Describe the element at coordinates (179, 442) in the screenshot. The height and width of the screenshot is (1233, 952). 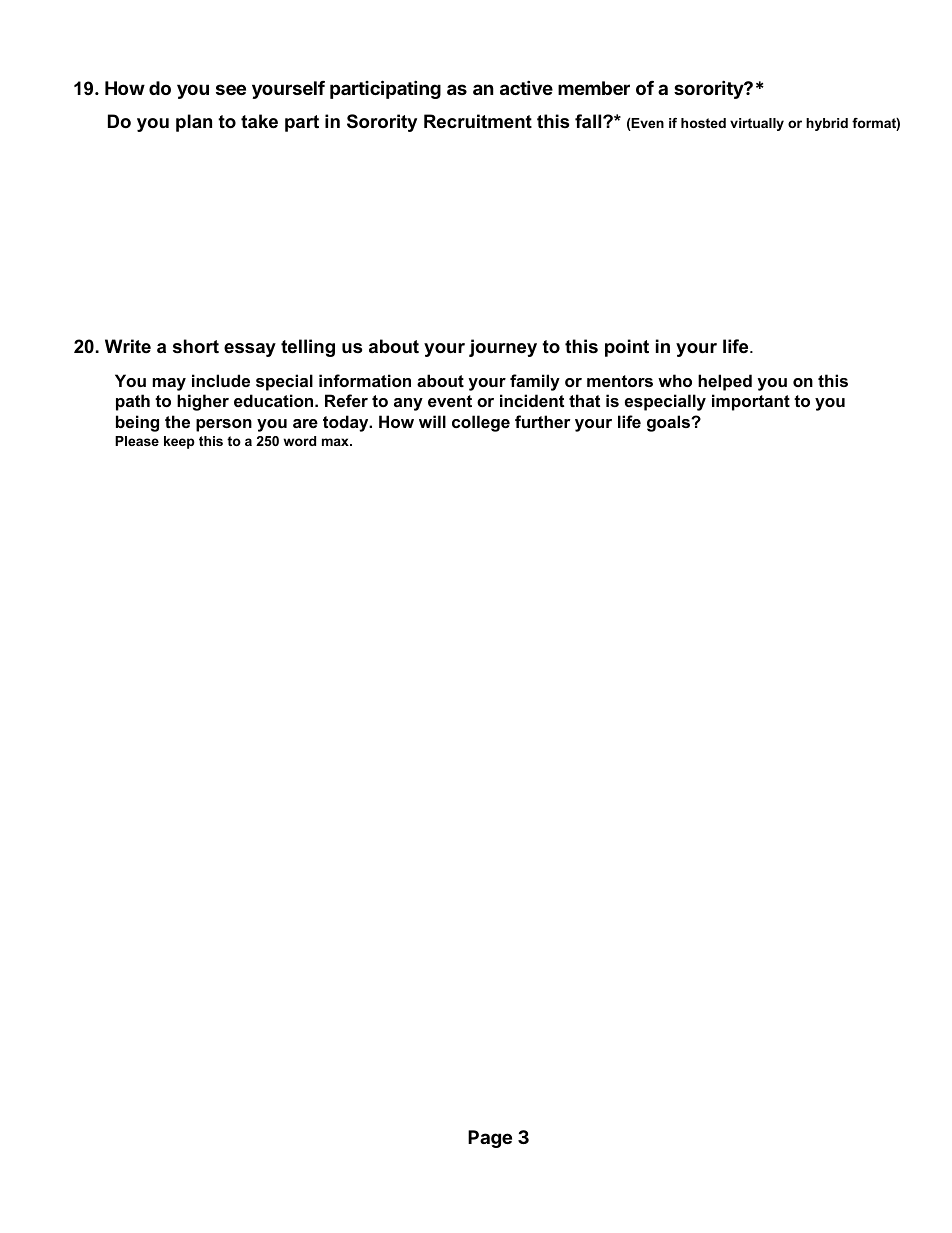
I see `keep` at that location.
